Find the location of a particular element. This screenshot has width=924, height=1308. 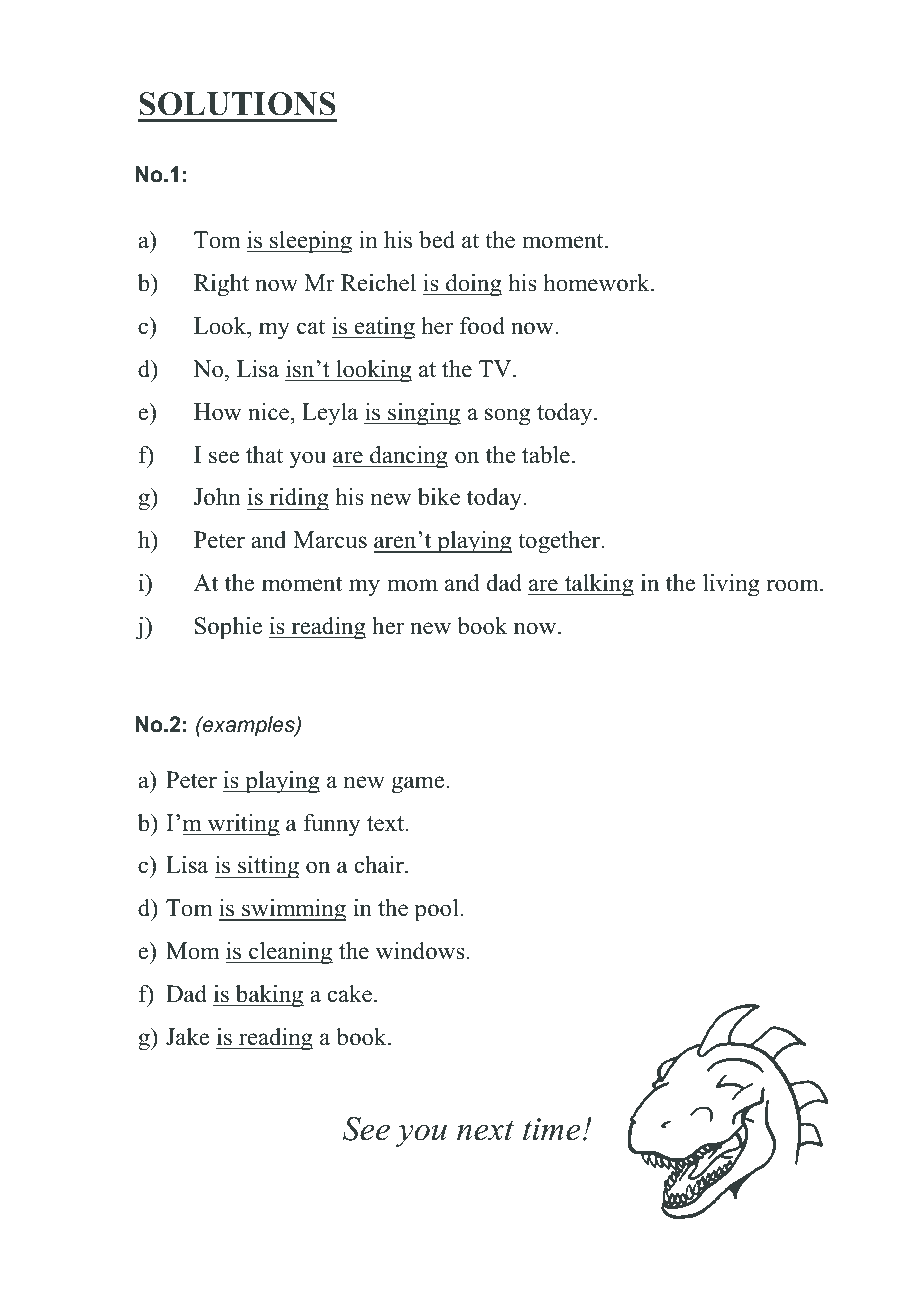

Jake is located at coordinates (187, 1037).
